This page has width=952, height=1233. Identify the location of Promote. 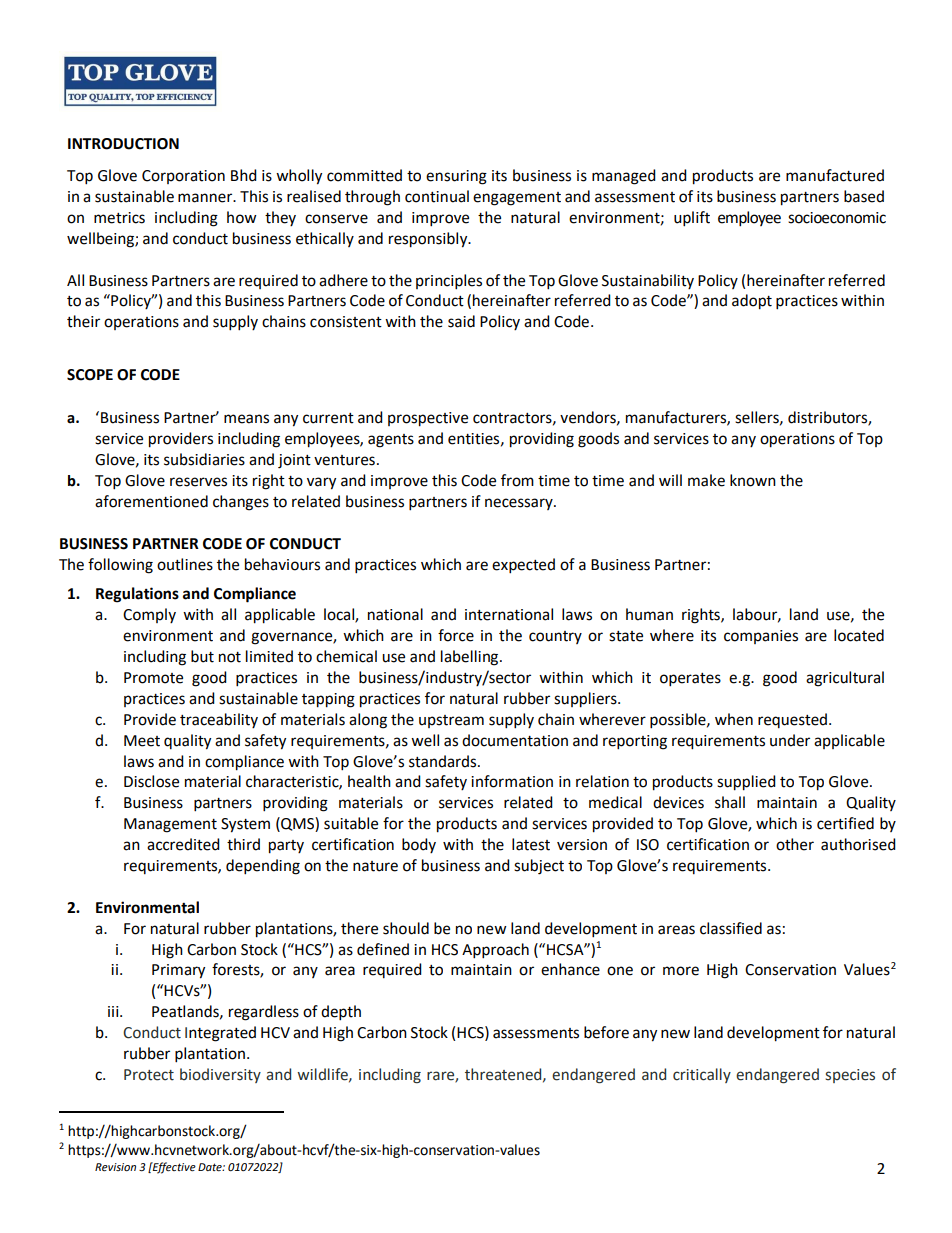
(153, 678).
